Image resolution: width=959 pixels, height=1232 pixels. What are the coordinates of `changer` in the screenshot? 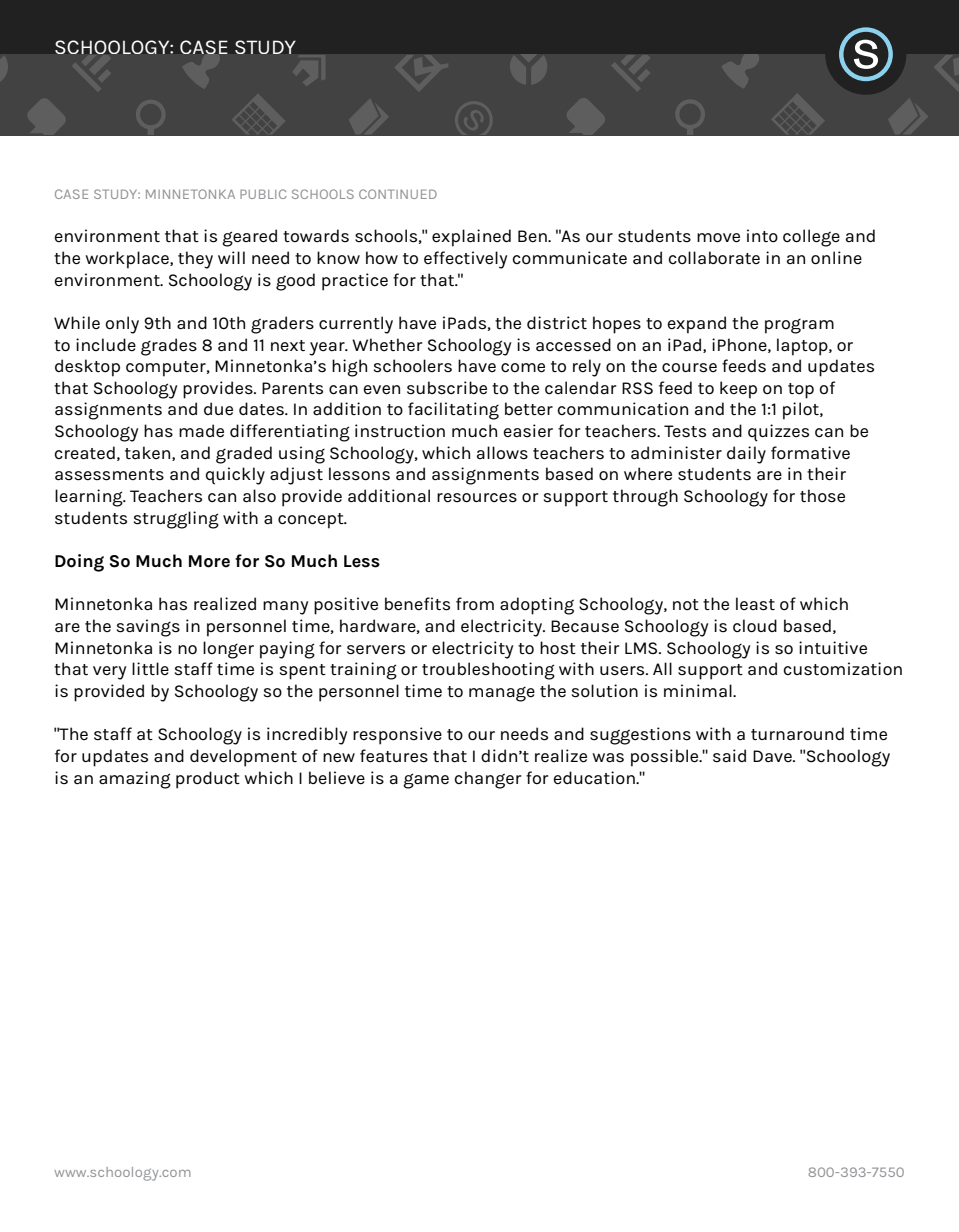 It's located at (487, 780).
